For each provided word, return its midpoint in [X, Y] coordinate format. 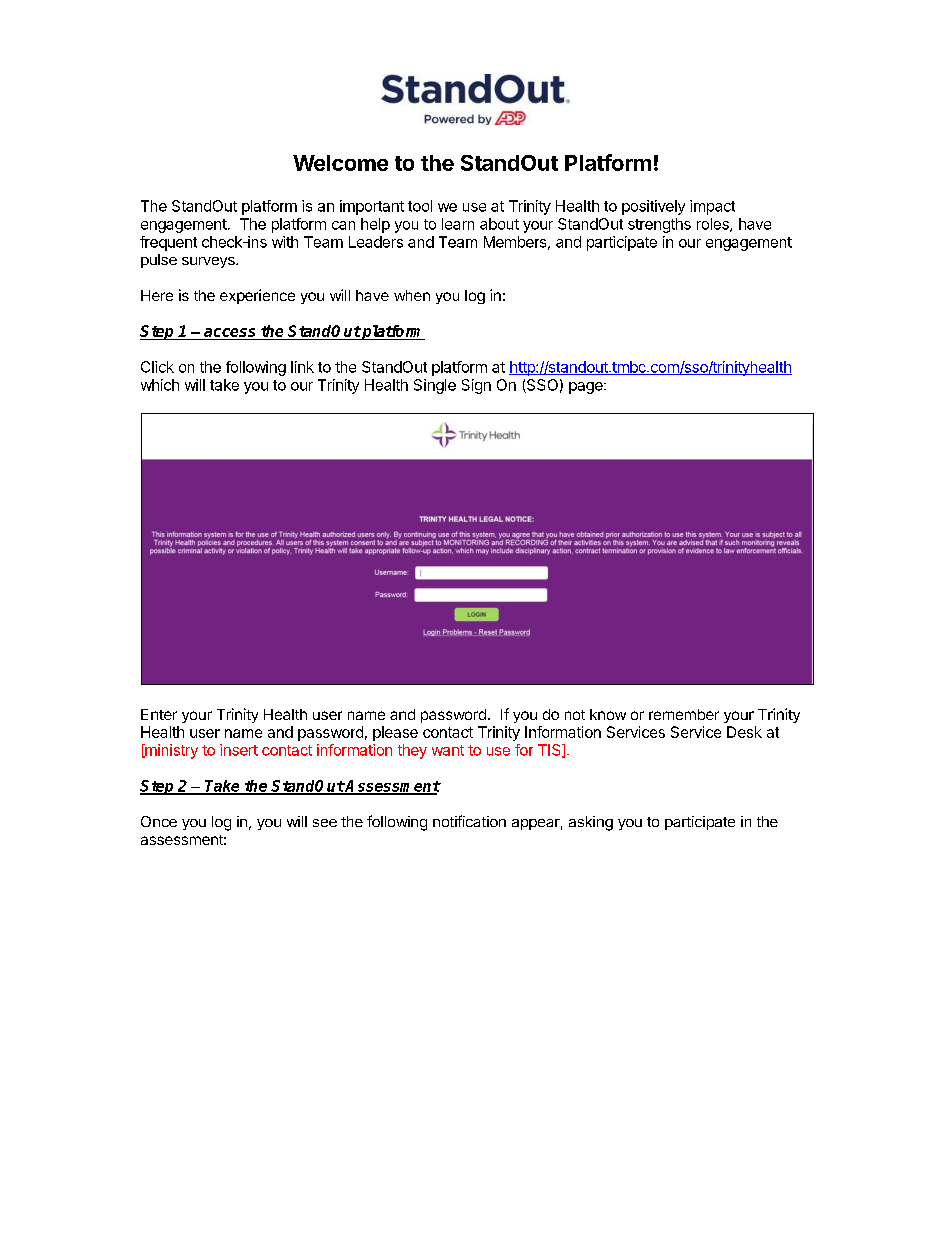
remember [684, 714]
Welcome [340, 163]
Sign [476, 386]
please [395, 733]
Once [159, 821]
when [412, 295]
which [160, 385]
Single [435, 386]
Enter [159, 714]
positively [653, 207]
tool [420, 206]
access [230, 334]
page [587, 388]
